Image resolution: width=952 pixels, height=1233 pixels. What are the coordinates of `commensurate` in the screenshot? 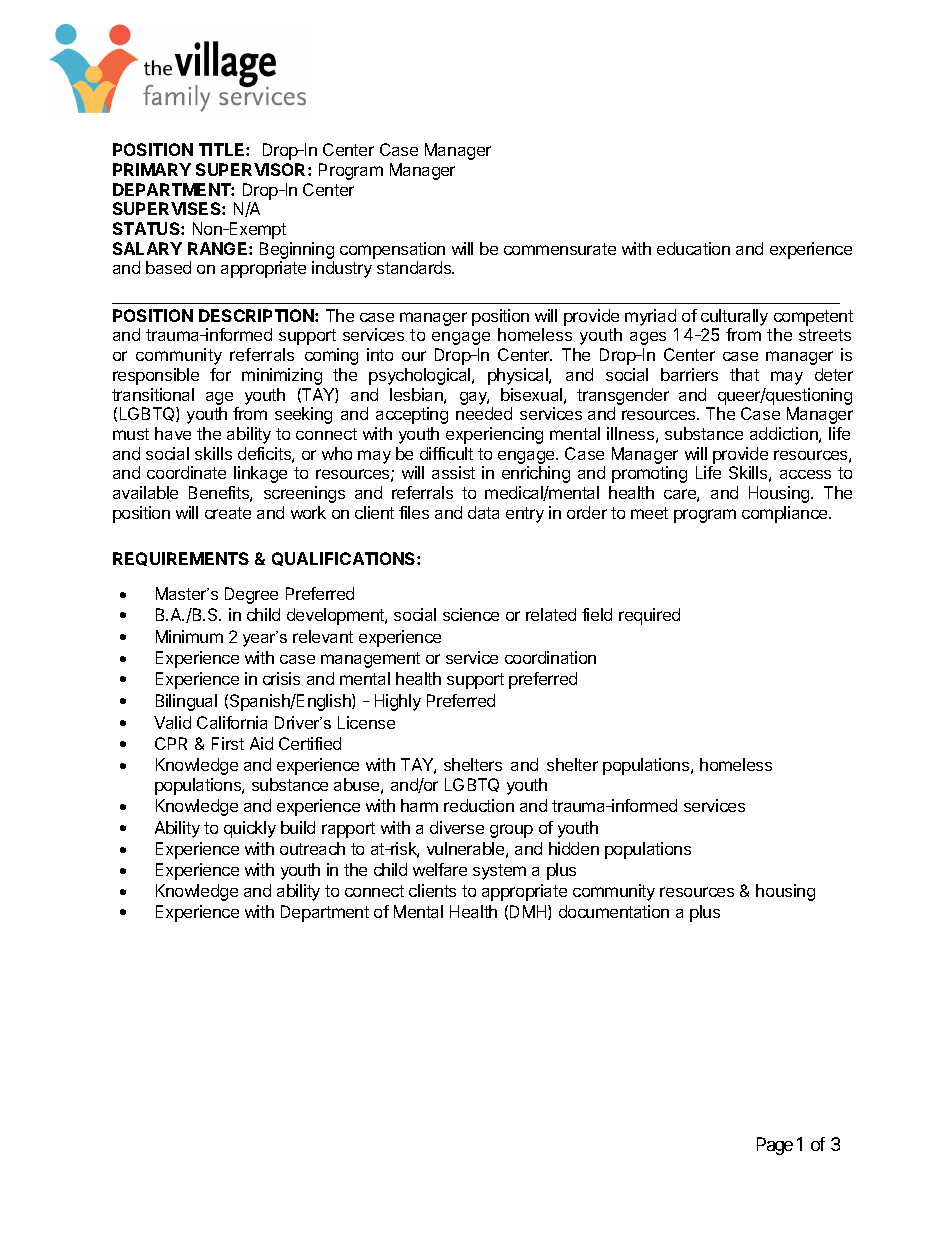 It's located at (560, 249).
